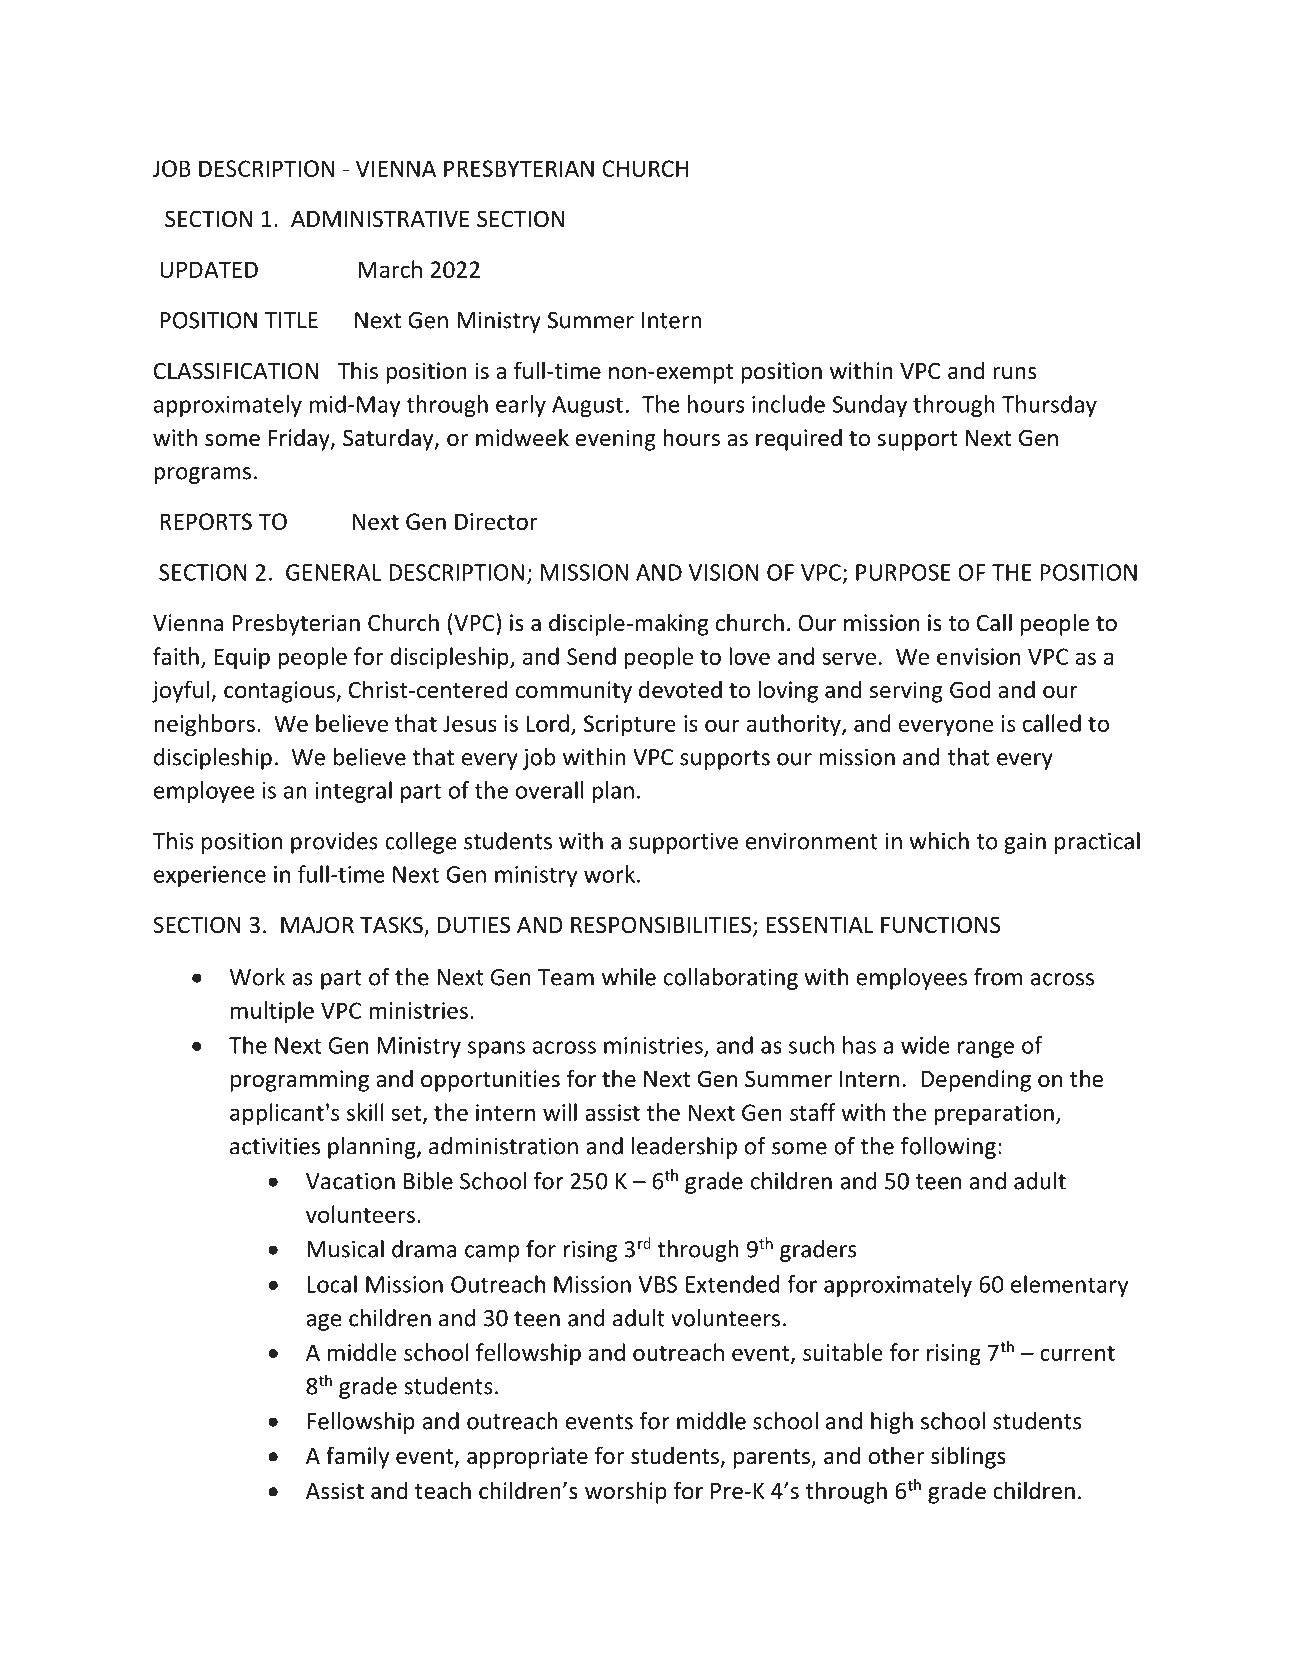 The height and width of the document is (1680, 1298). I want to click on range, so click(986, 1049).
